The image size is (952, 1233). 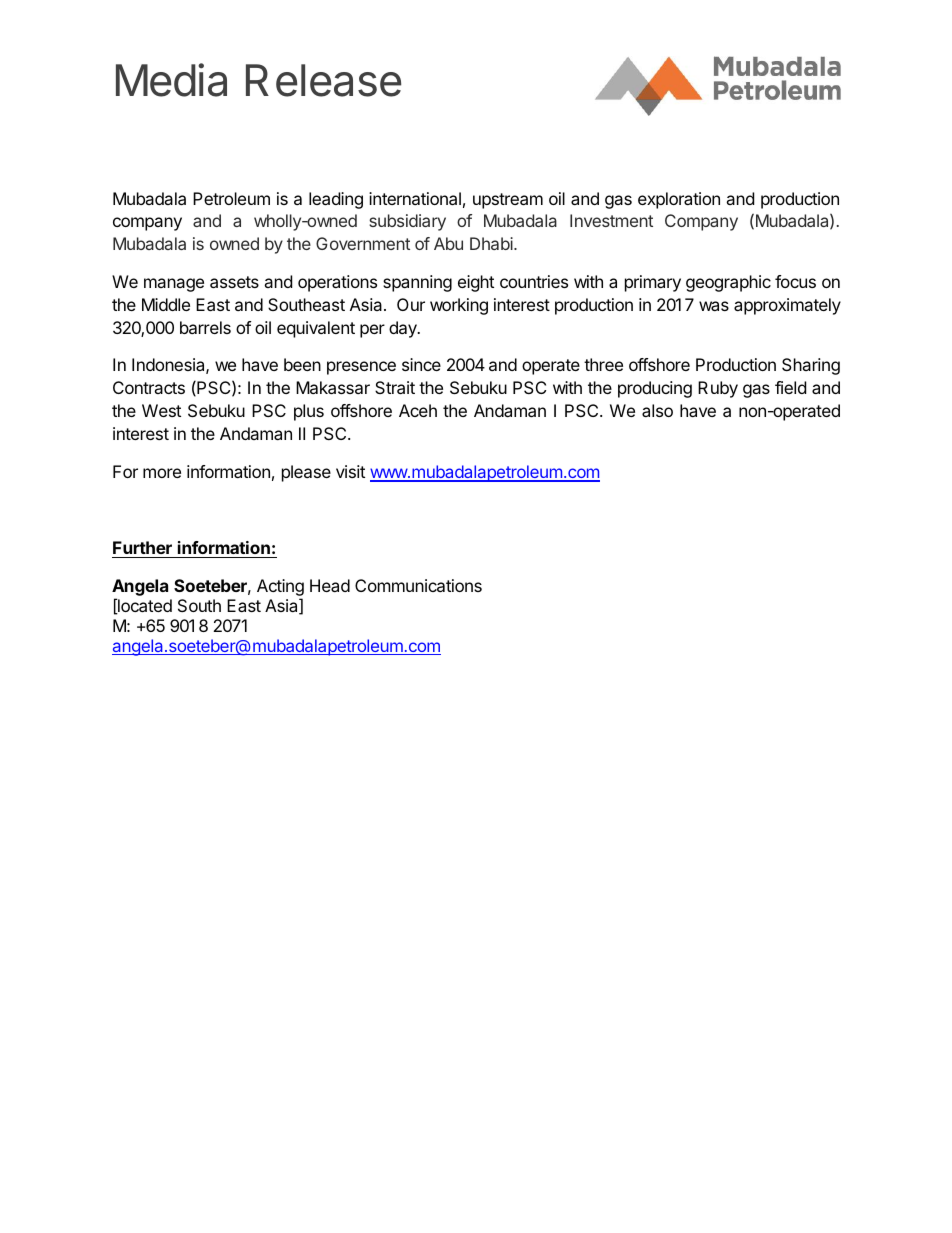 What do you see at coordinates (323, 80) in the document?
I see `Release` at bounding box center [323, 80].
